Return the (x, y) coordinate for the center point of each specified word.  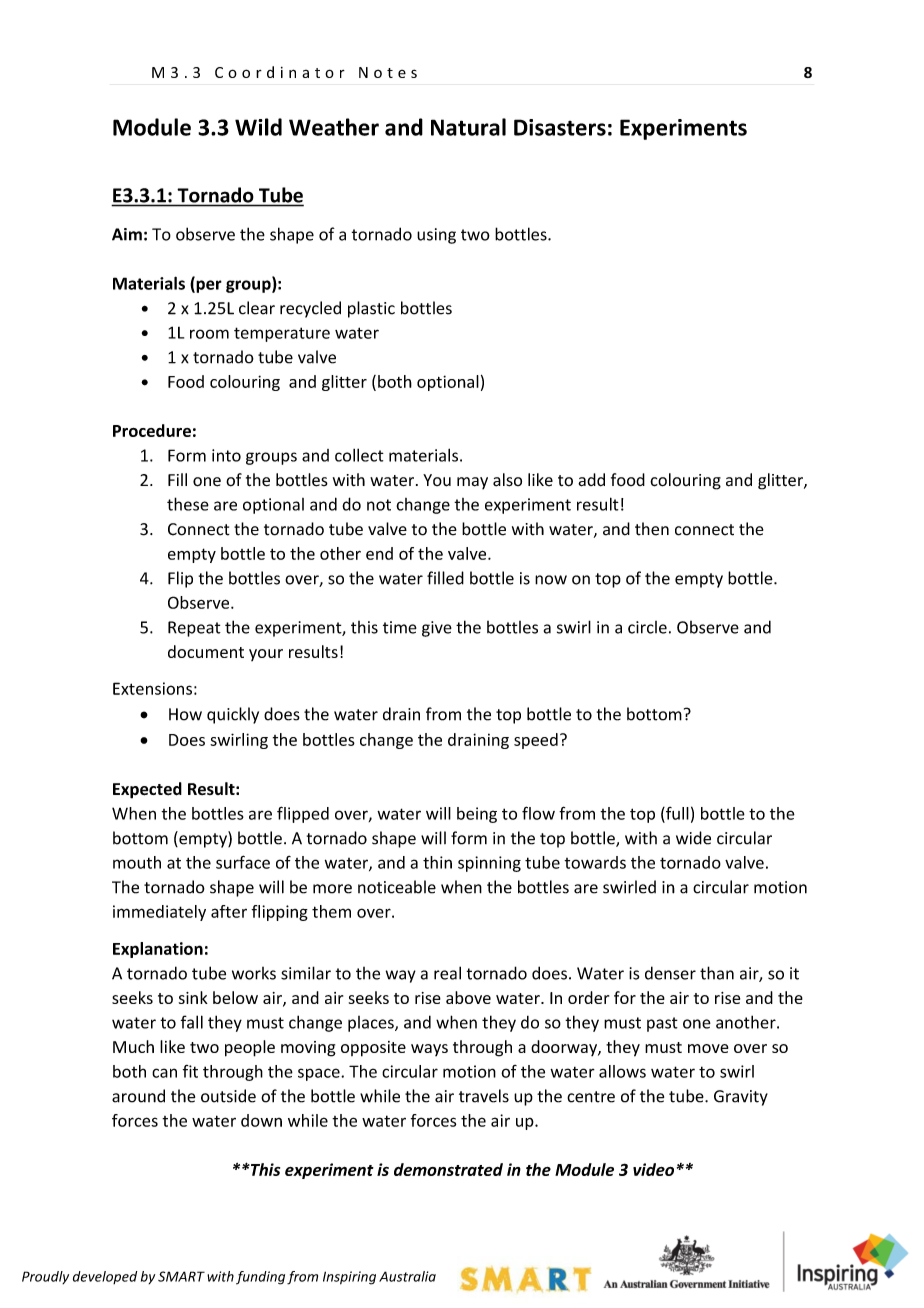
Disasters (560, 127)
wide (693, 838)
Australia (407, 1276)
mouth (137, 862)
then (652, 529)
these (188, 504)
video (653, 1169)
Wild (258, 127)
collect (359, 455)
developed (105, 1277)
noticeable (397, 887)
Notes (388, 72)
